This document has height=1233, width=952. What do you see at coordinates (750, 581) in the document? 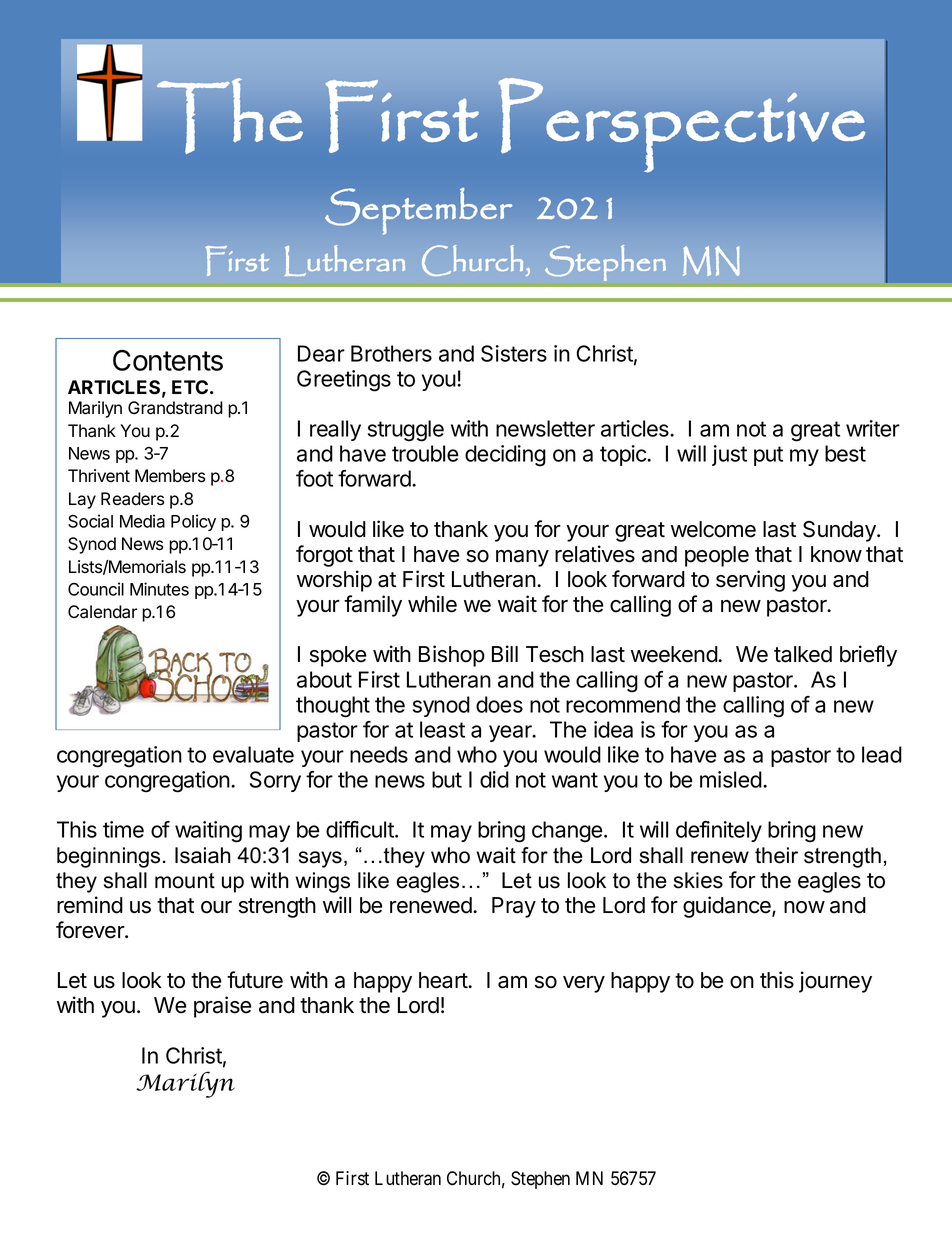
I see `serving` at bounding box center [750, 581].
